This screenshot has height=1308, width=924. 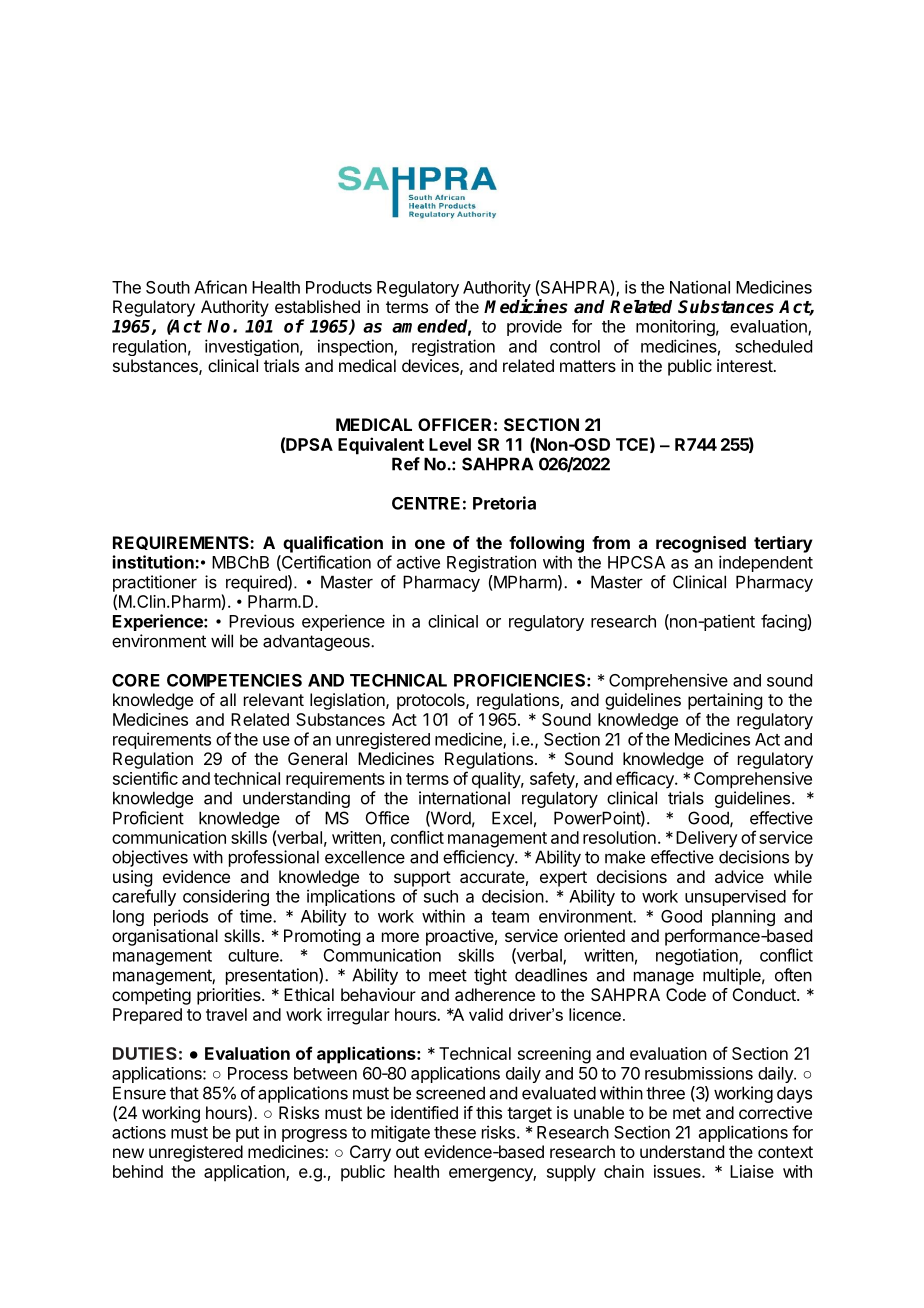 What do you see at coordinates (725, 701) in the screenshot?
I see `pertaining` at bounding box center [725, 701].
